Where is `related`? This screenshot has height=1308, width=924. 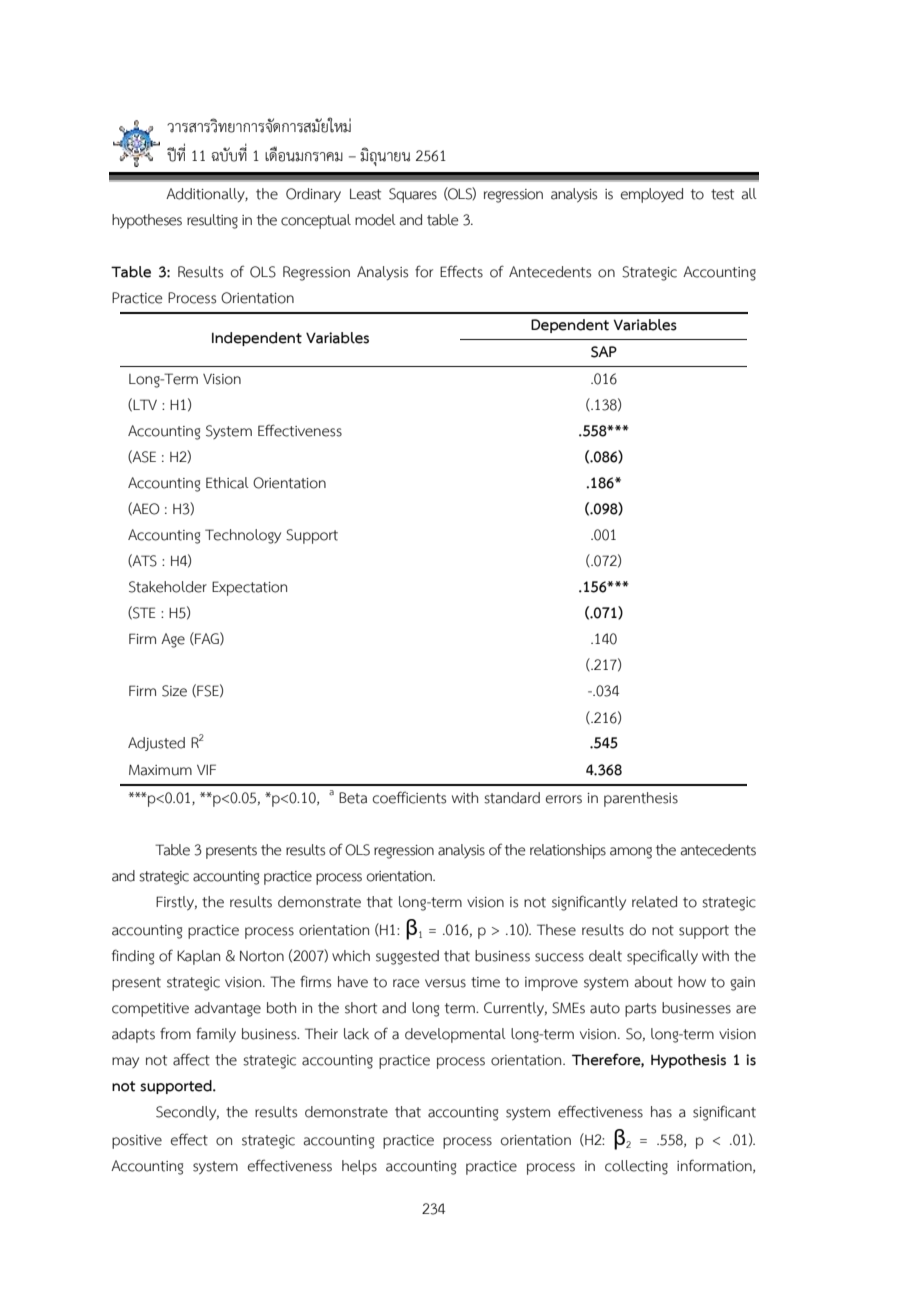
related is located at coordinates (654, 902).
